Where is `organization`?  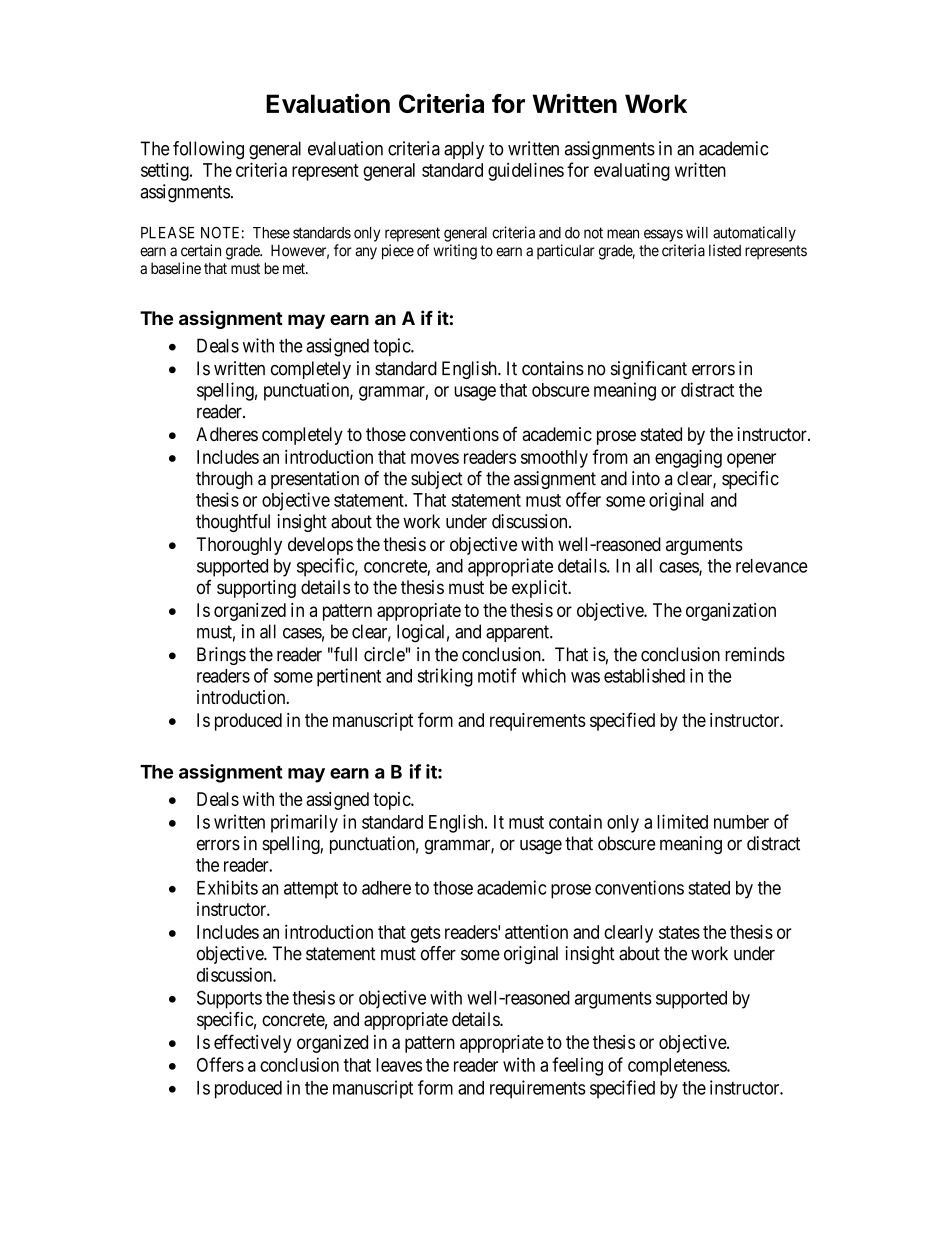
organization is located at coordinates (731, 612).
